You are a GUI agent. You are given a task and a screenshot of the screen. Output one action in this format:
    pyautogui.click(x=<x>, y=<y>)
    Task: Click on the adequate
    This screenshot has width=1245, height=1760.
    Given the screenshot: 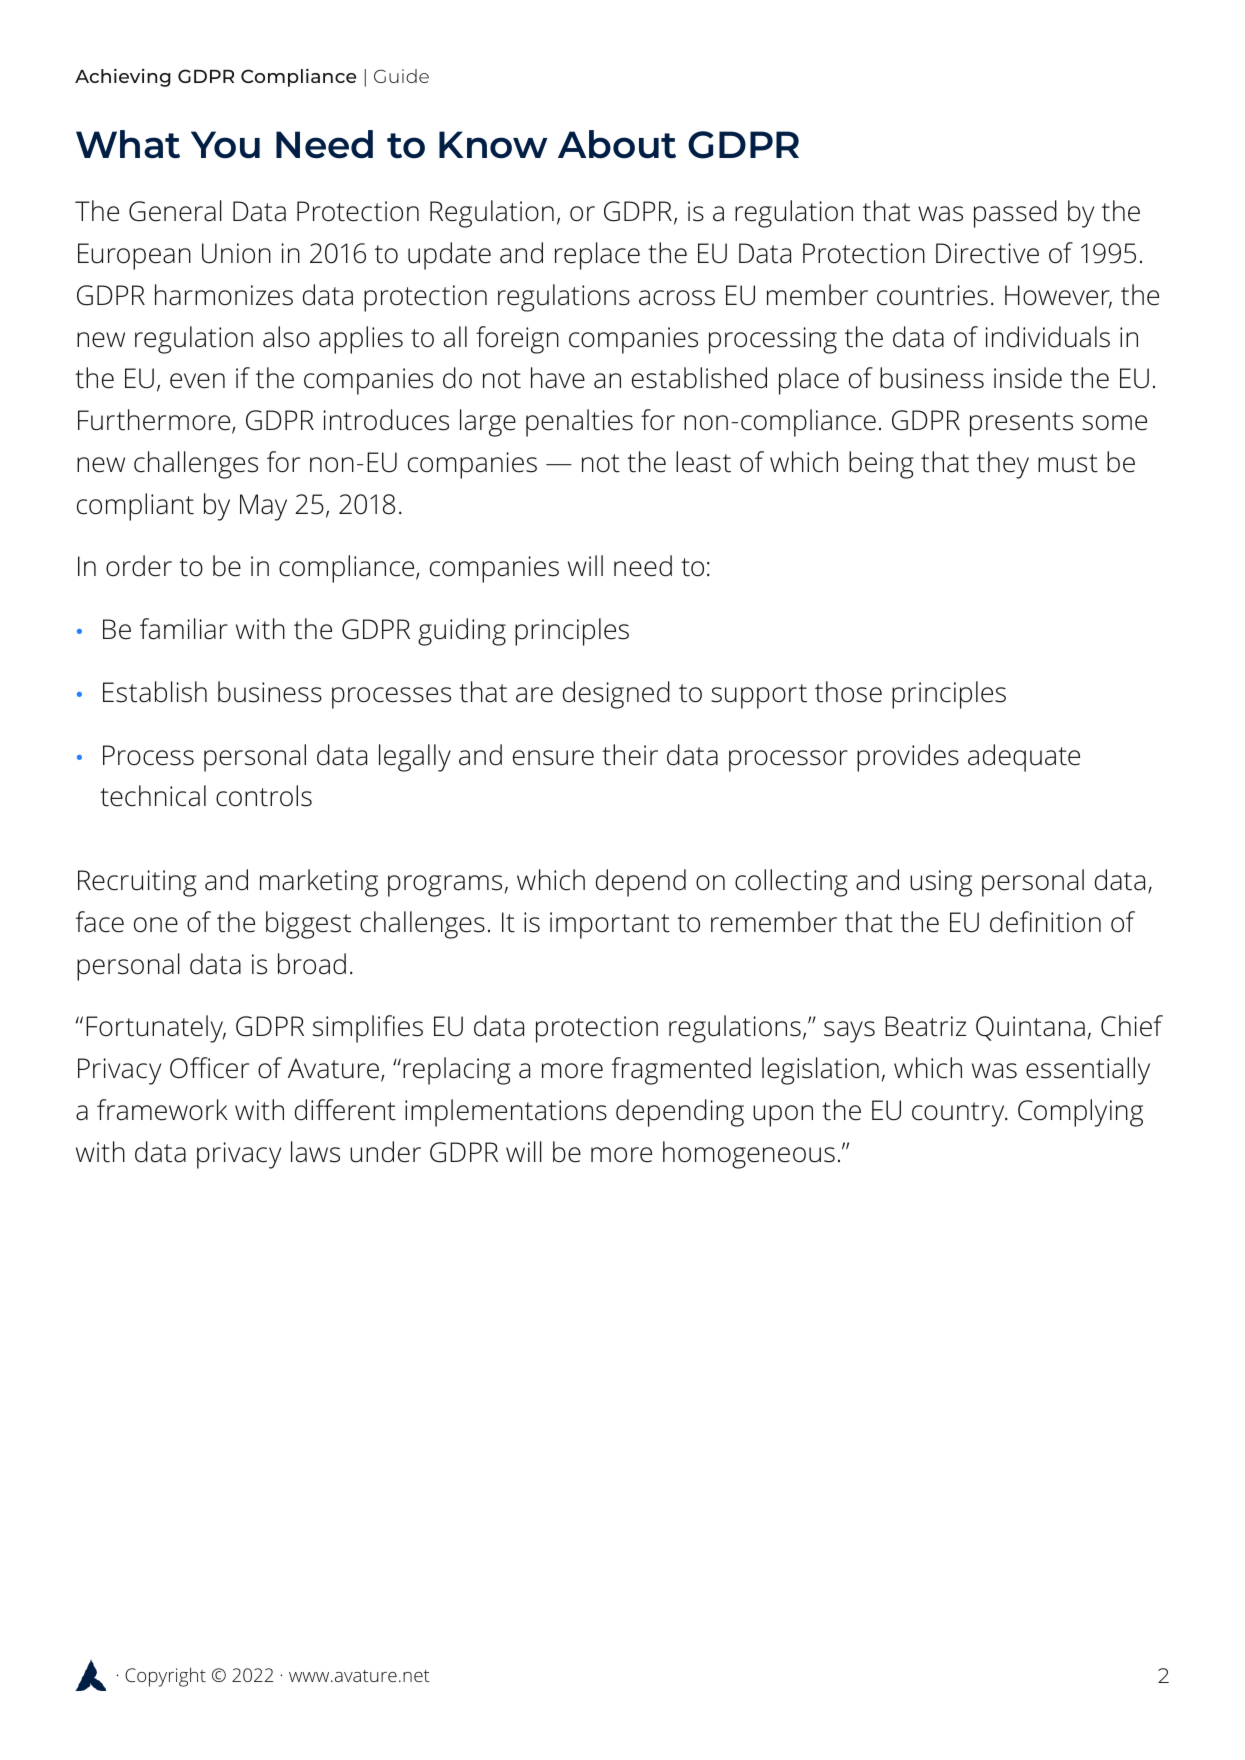 What is the action you would take?
    pyautogui.click(x=1024, y=758)
